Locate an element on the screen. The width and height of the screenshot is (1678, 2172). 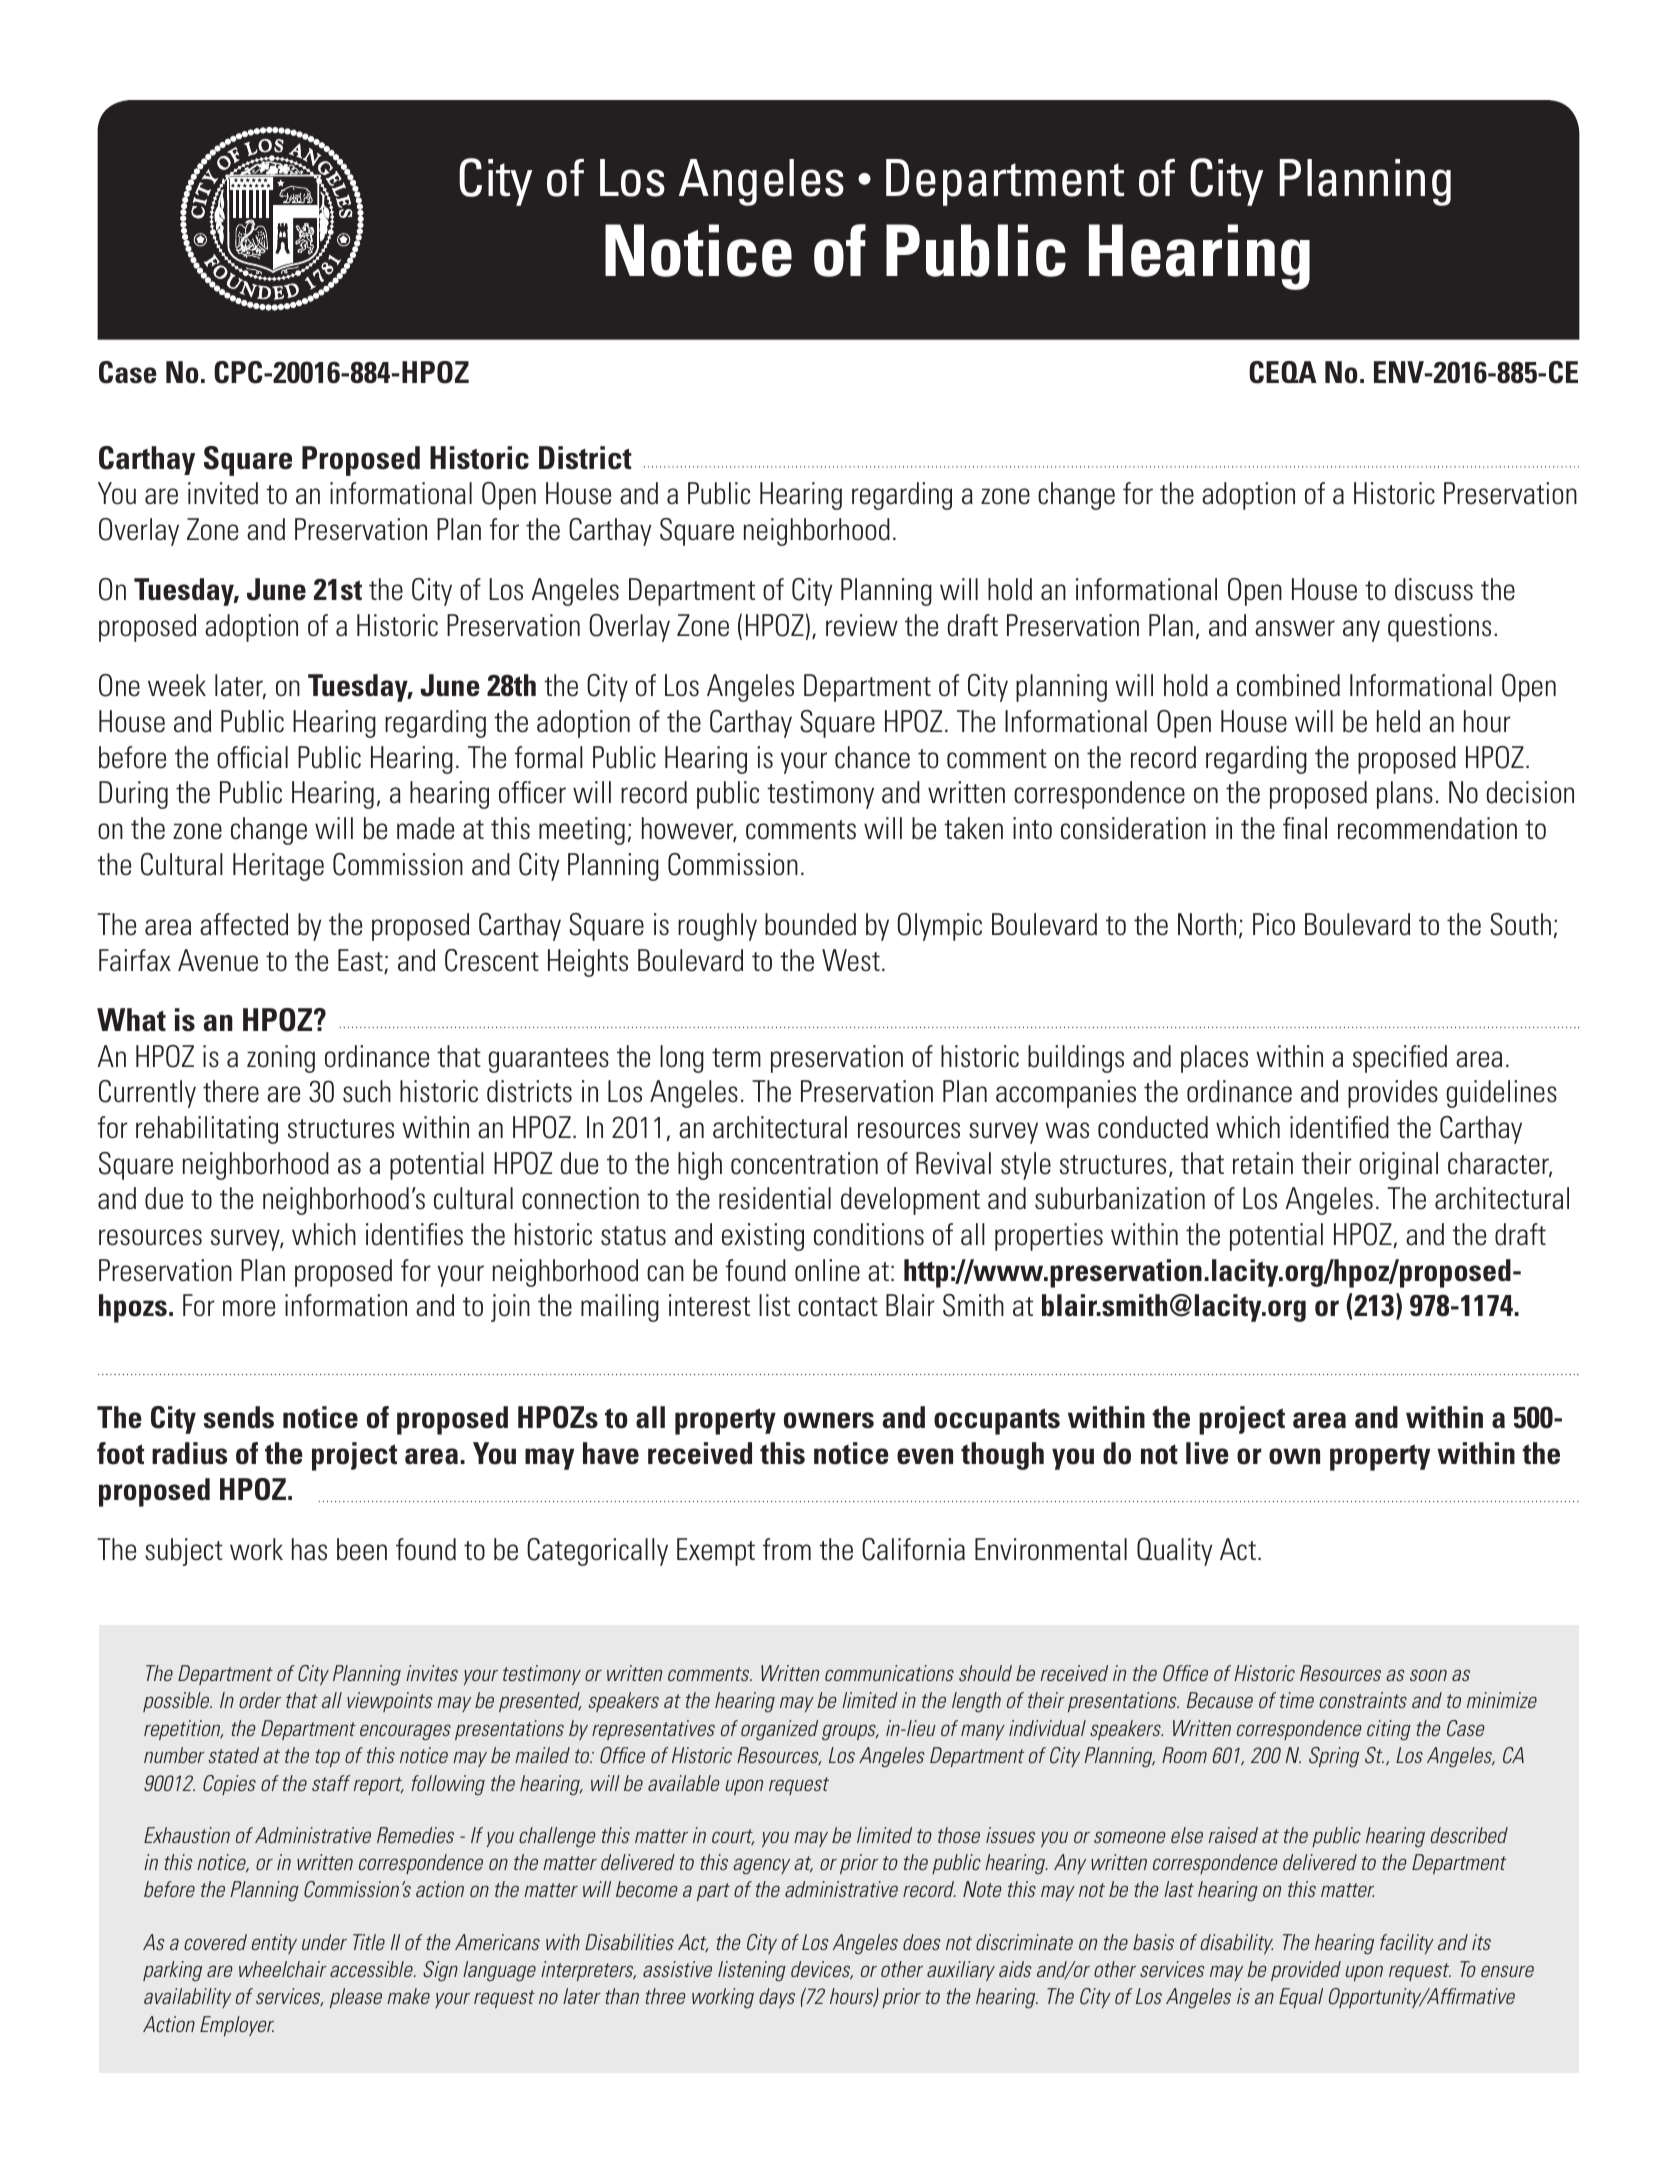
has is located at coordinates (309, 1549).
